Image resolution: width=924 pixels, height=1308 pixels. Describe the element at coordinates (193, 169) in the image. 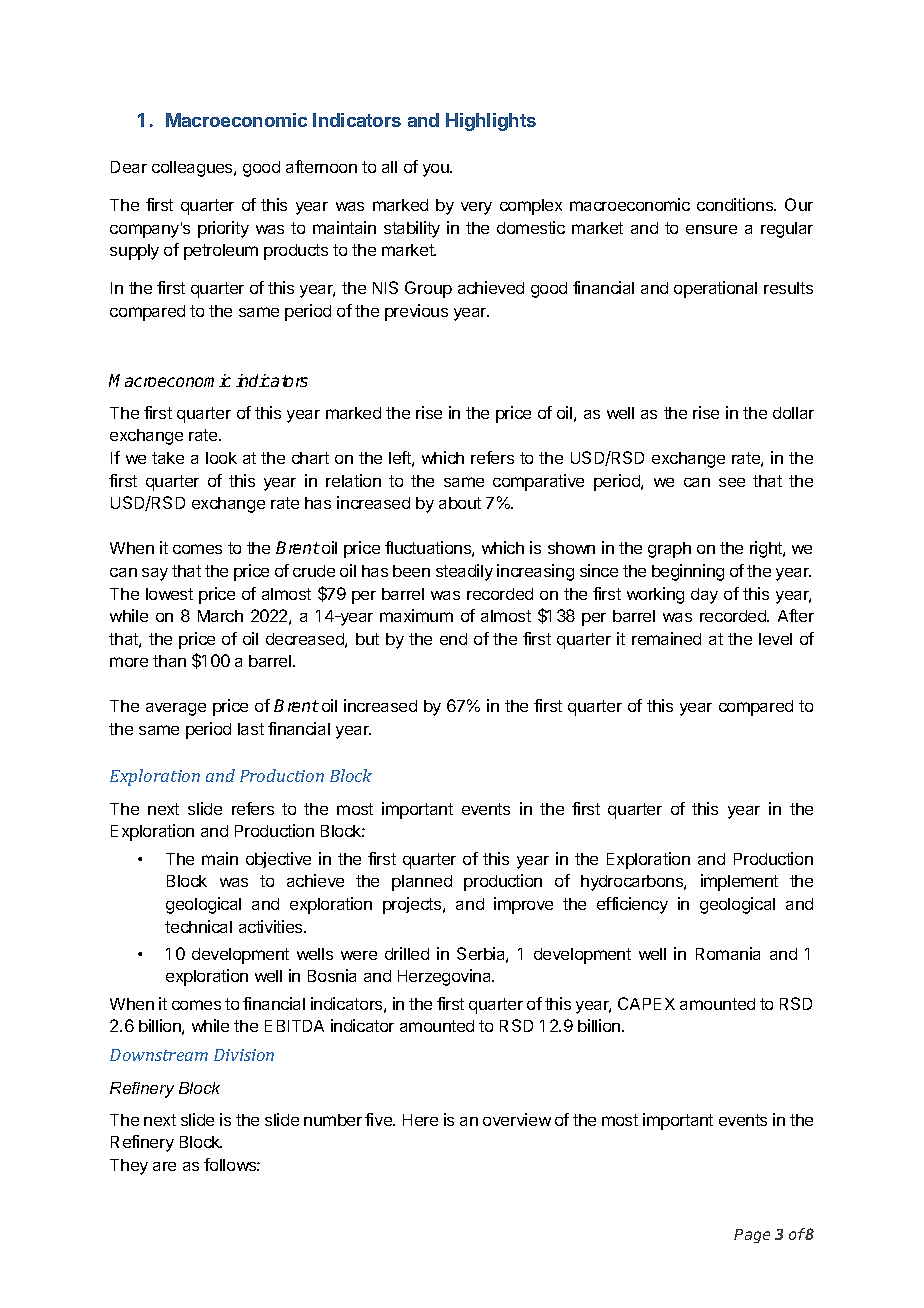

I see `colleagues` at that location.
